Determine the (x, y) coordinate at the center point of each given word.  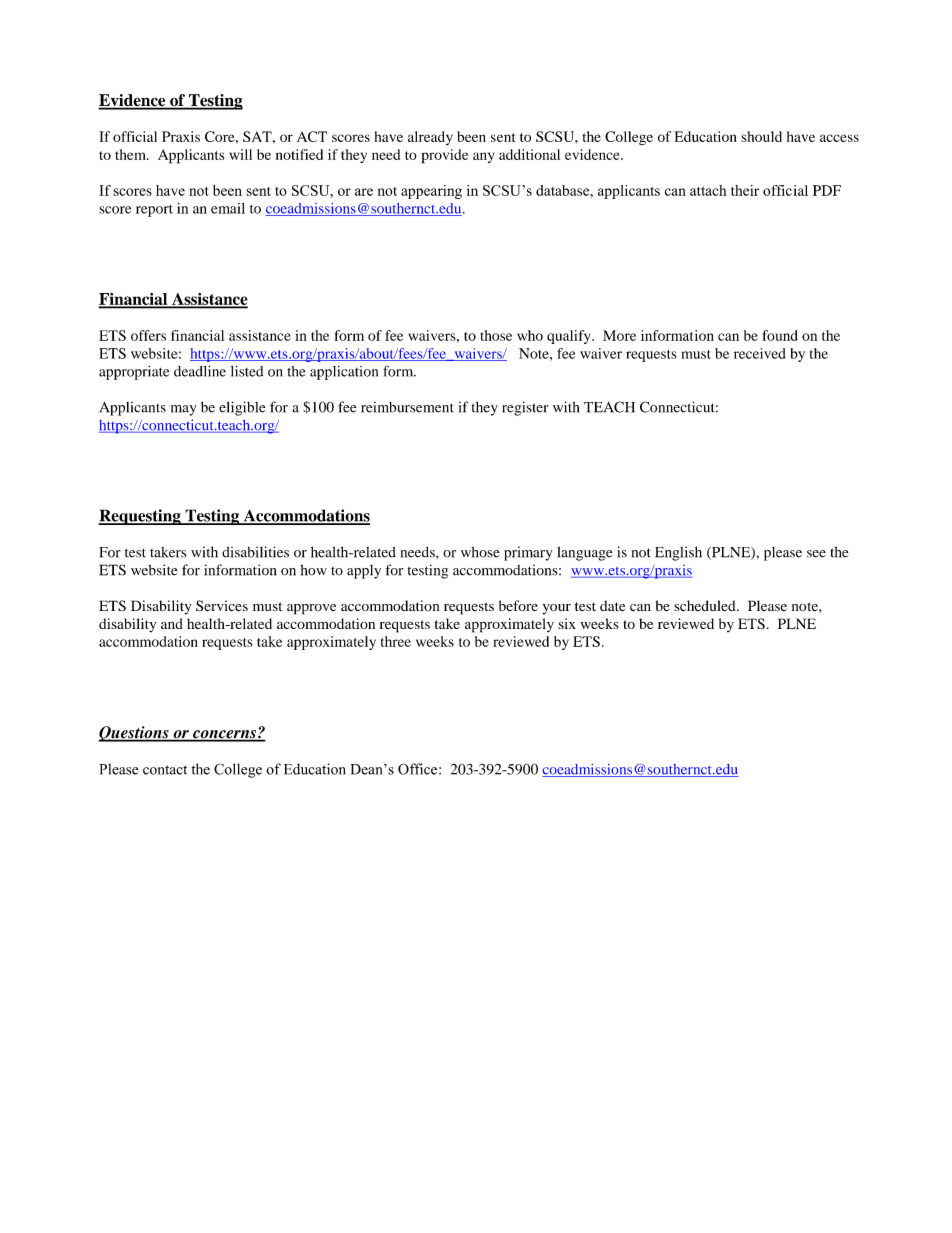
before (518, 605)
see (816, 554)
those (496, 335)
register (525, 408)
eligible (242, 408)
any (483, 157)
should (761, 136)
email (228, 208)
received (760, 353)
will (240, 154)
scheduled (706, 606)
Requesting (140, 517)
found (780, 335)
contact (165, 770)
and (172, 623)
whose (480, 552)
